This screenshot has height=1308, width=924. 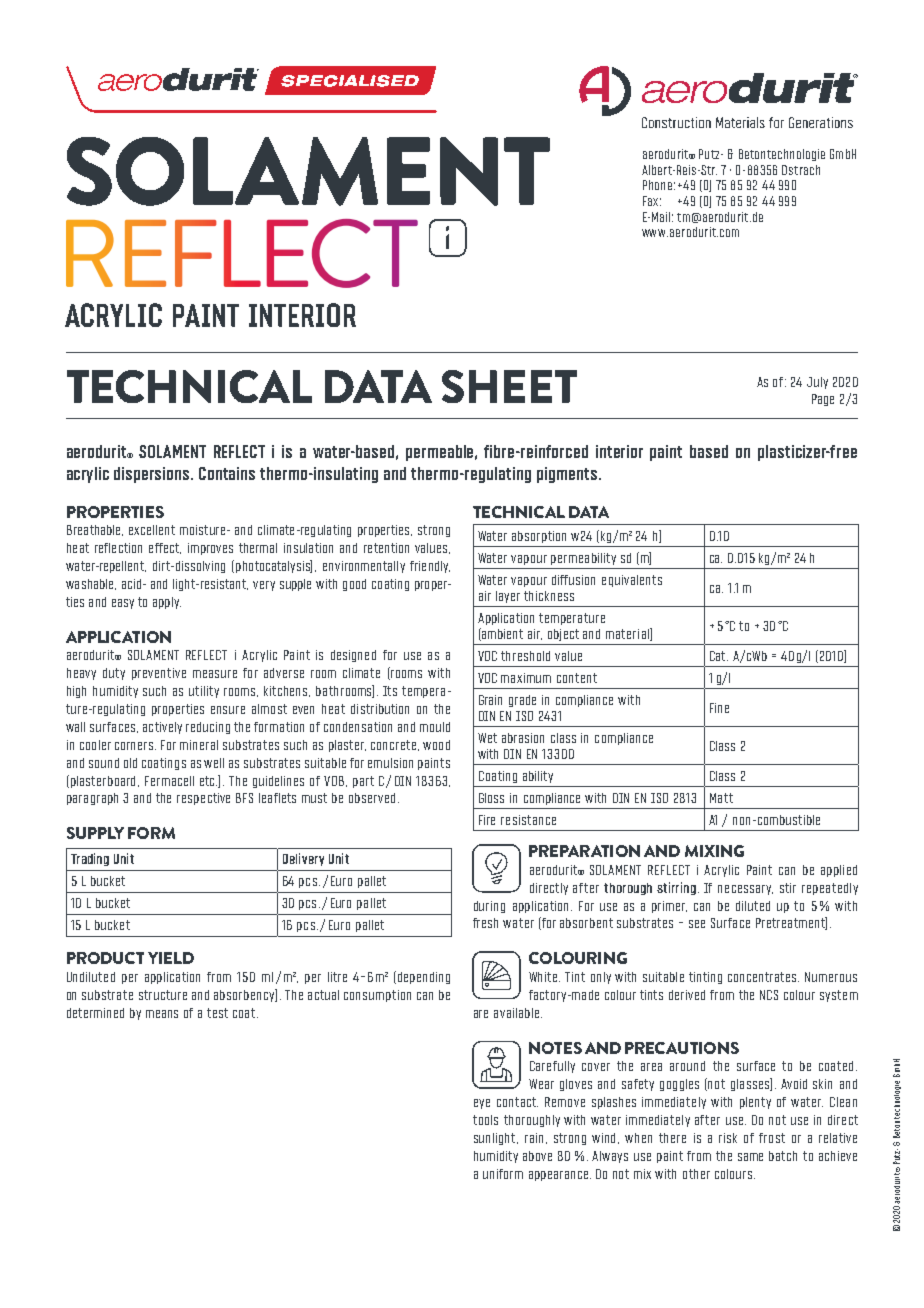 I want to click on dispersions, so click(x=153, y=475).
